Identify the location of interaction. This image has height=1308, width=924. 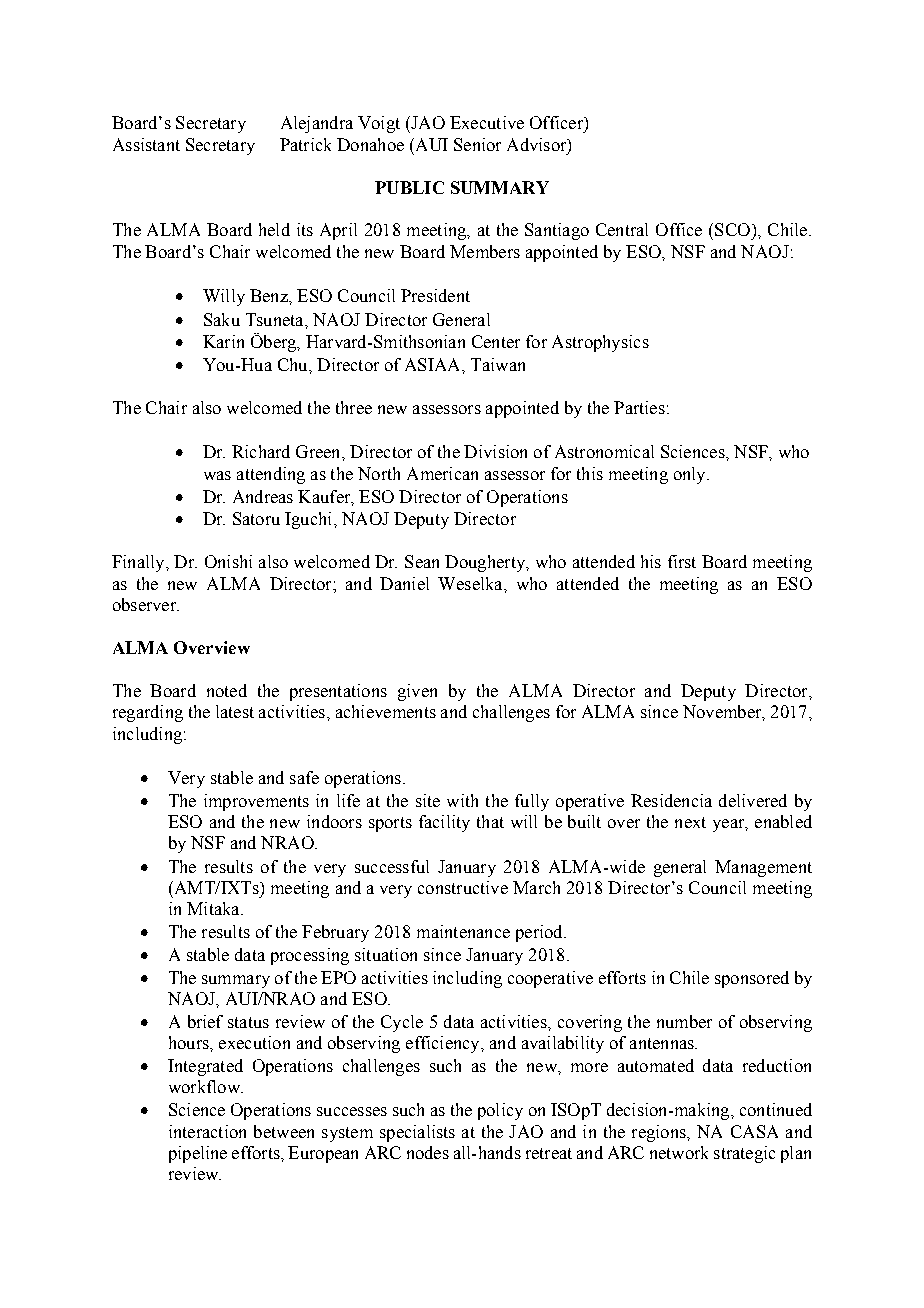
(207, 1131).
